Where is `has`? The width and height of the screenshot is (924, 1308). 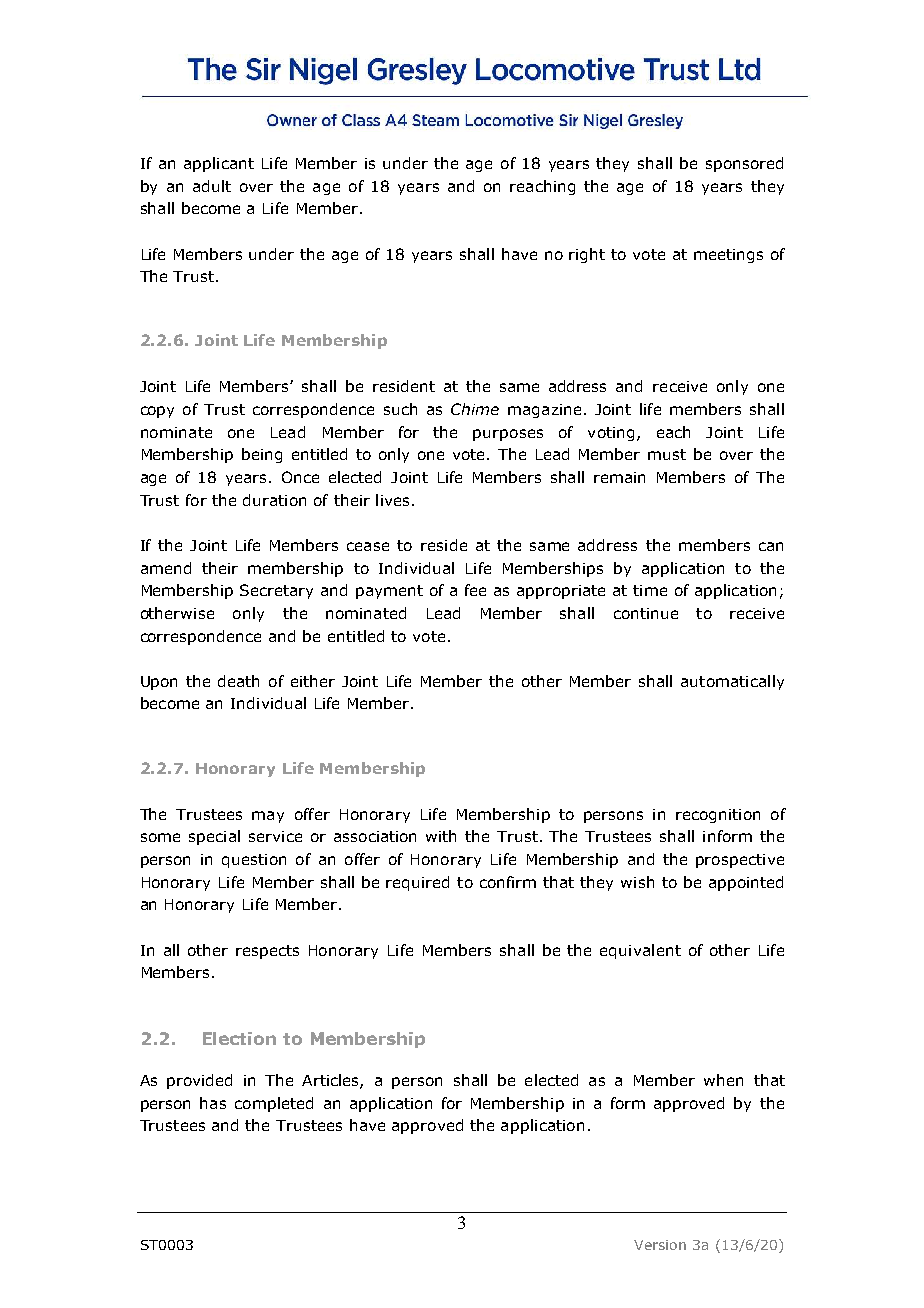
has is located at coordinates (213, 1103).
